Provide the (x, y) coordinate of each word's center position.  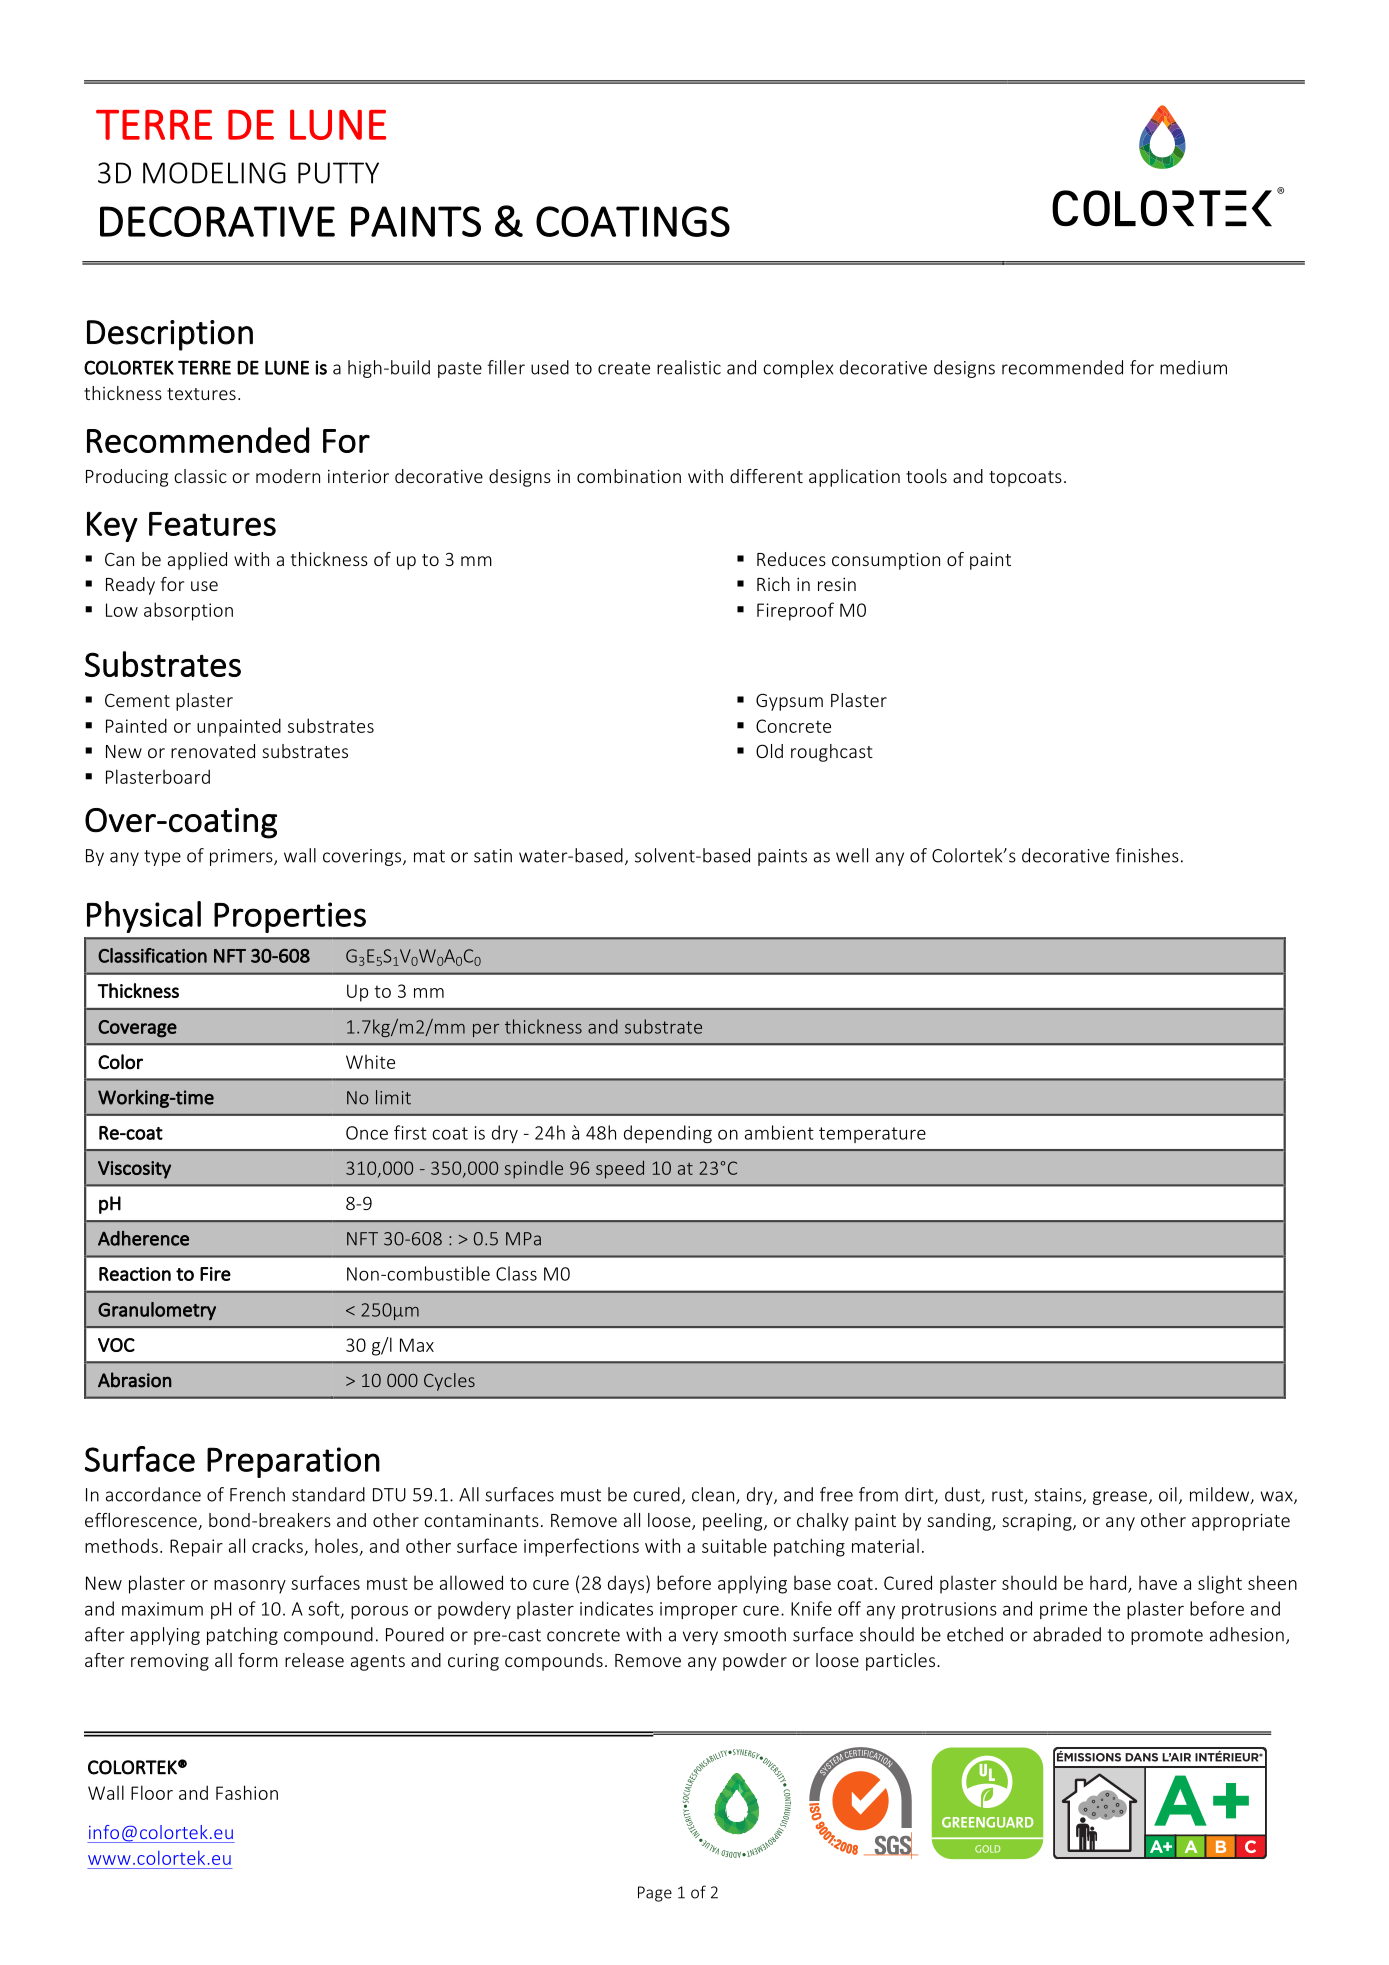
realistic (689, 367)
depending (668, 1134)
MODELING (214, 173)
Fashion (247, 1792)
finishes (1147, 855)
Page (655, 1894)
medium (1193, 367)
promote (1167, 1637)
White (370, 1061)
